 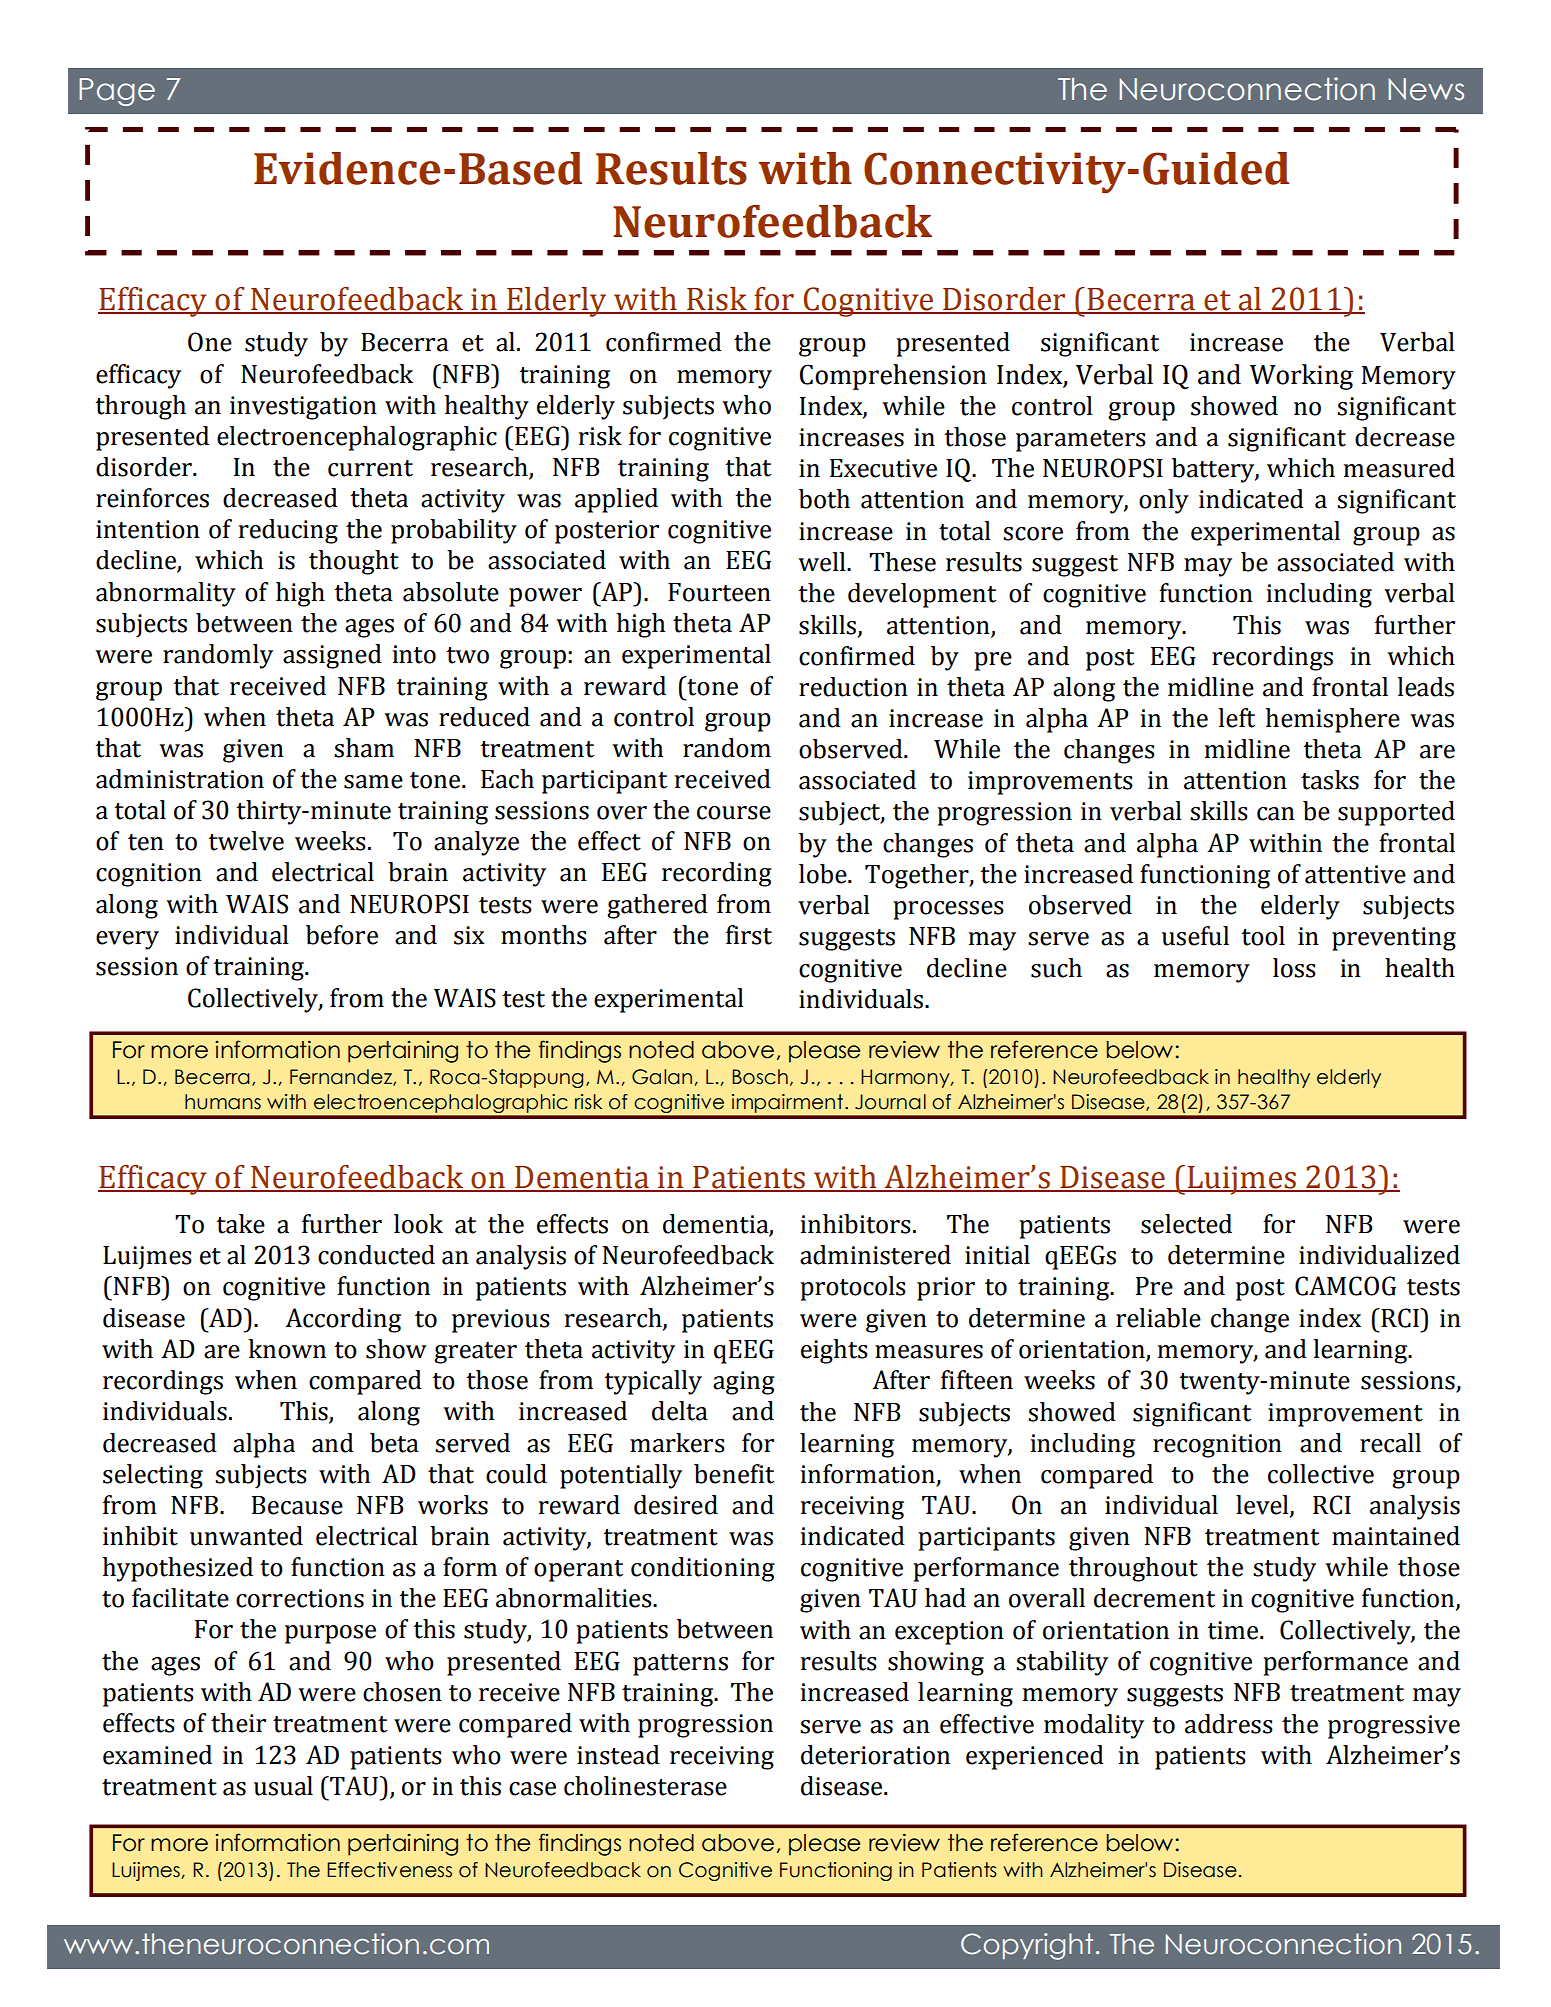 What do you see at coordinates (117, 92) in the screenshot?
I see `Page` at bounding box center [117, 92].
